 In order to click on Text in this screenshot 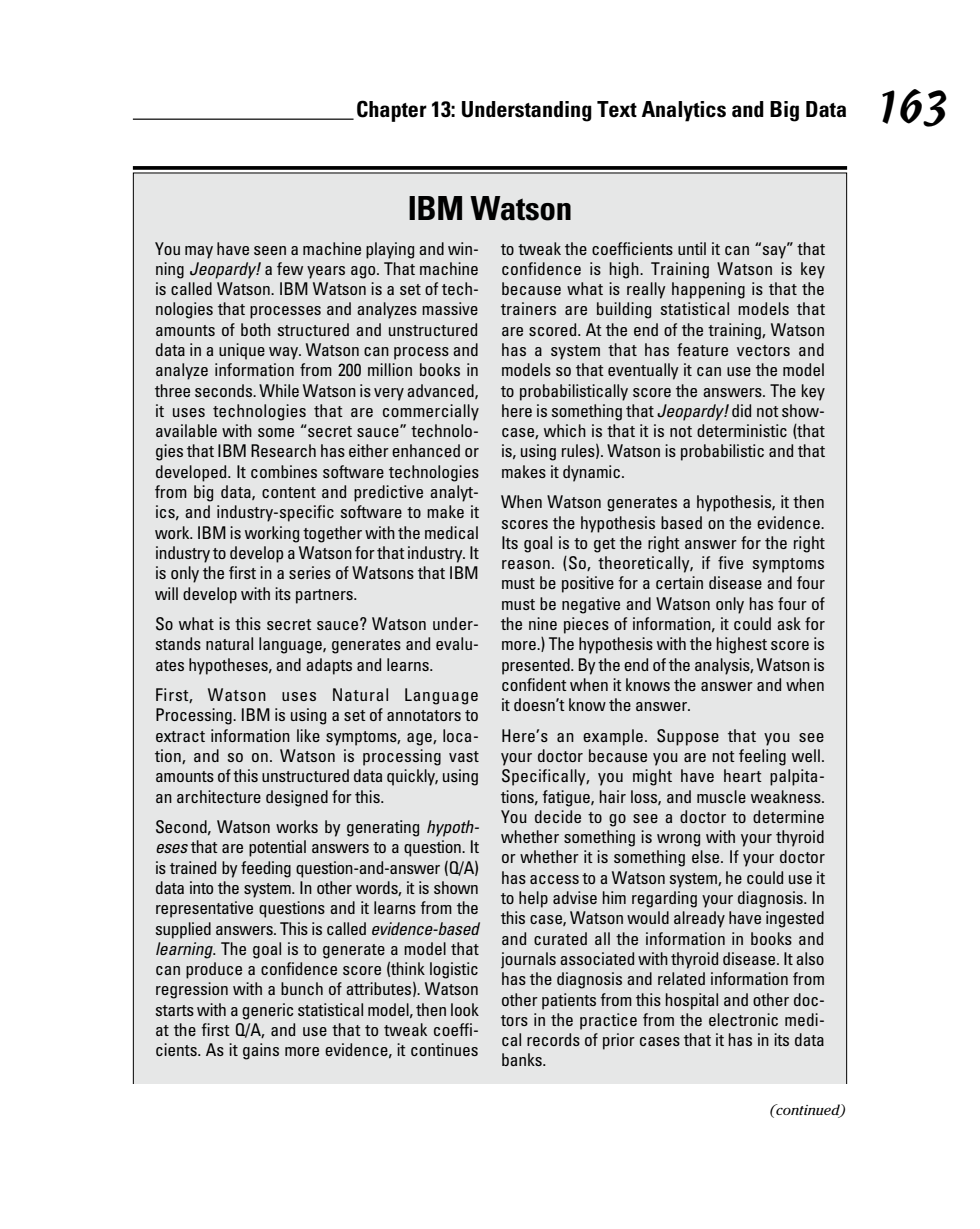, I will do `click(617, 109)`.
